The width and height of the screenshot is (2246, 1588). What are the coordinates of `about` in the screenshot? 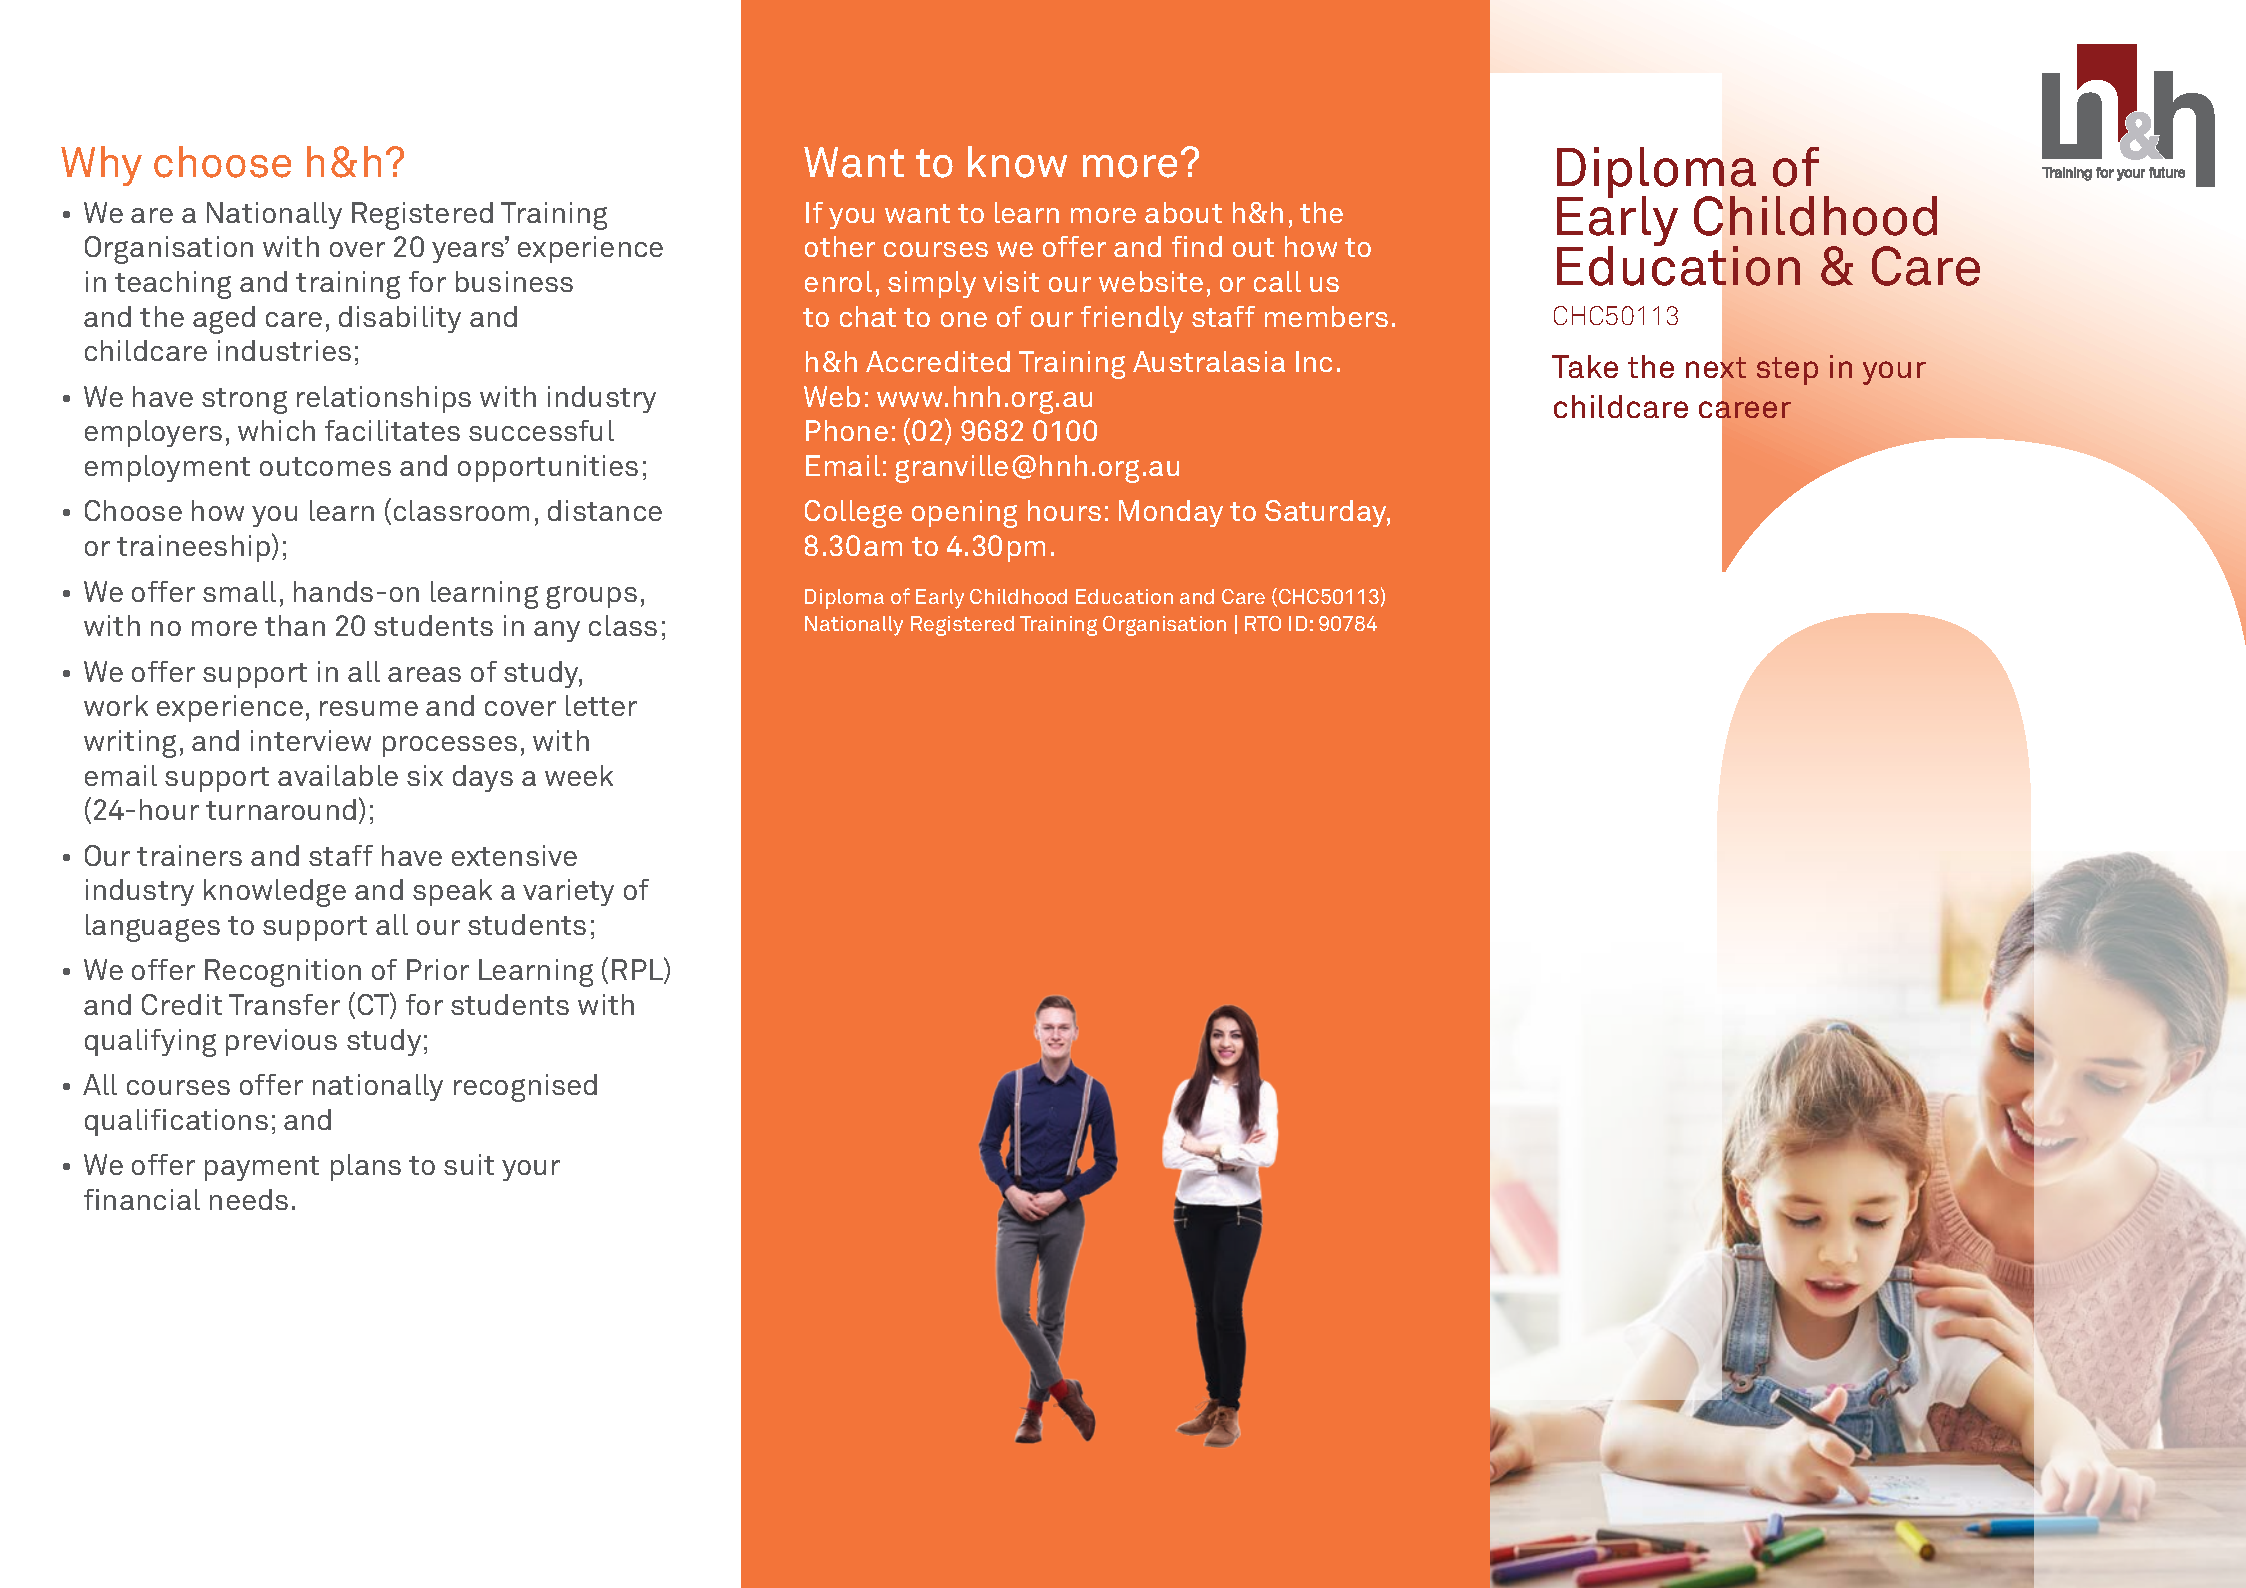 It's located at (1183, 212).
